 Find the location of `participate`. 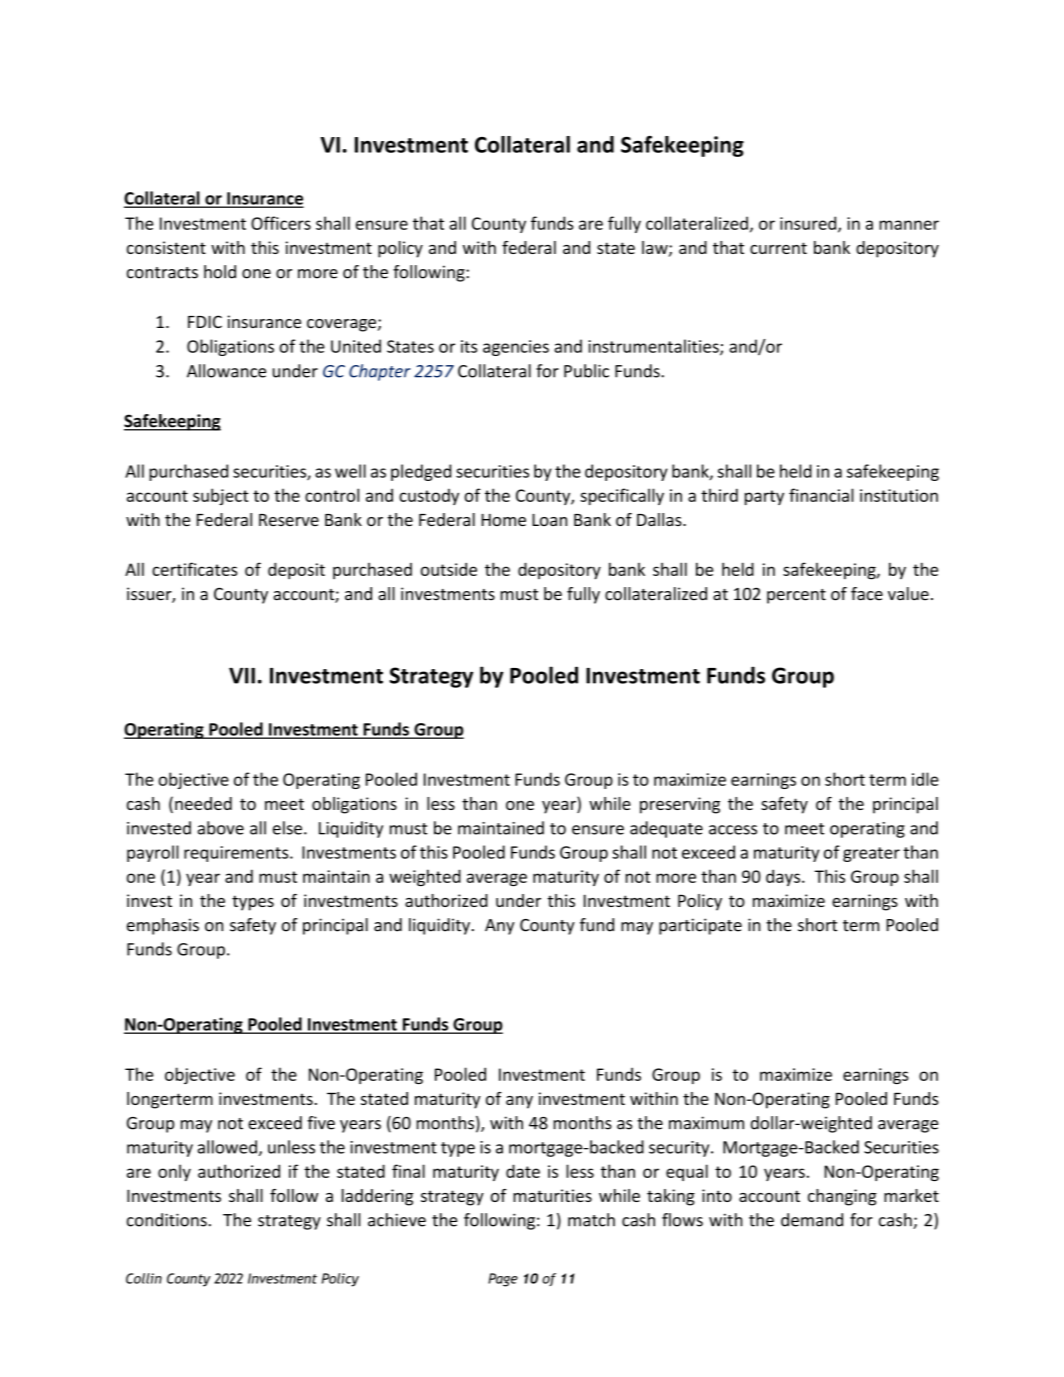

participate is located at coordinates (700, 926).
